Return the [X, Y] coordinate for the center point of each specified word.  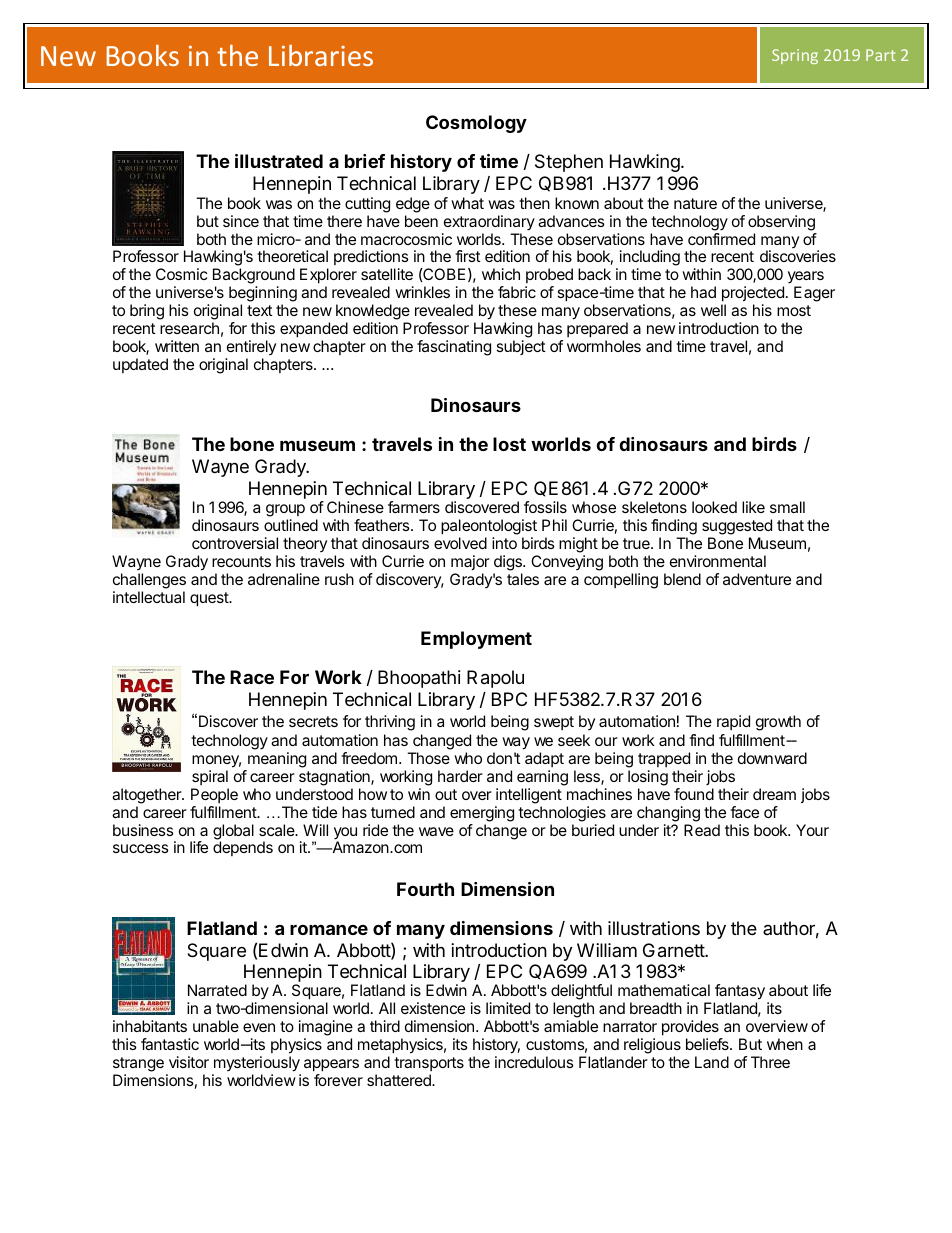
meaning [277, 760]
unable [216, 1026]
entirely [251, 347]
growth [778, 723]
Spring [795, 56]
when [785, 1044]
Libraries [321, 55]
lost [509, 444]
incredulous [534, 1062]
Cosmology [476, 124]
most [794, 310]
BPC [509, 699]
